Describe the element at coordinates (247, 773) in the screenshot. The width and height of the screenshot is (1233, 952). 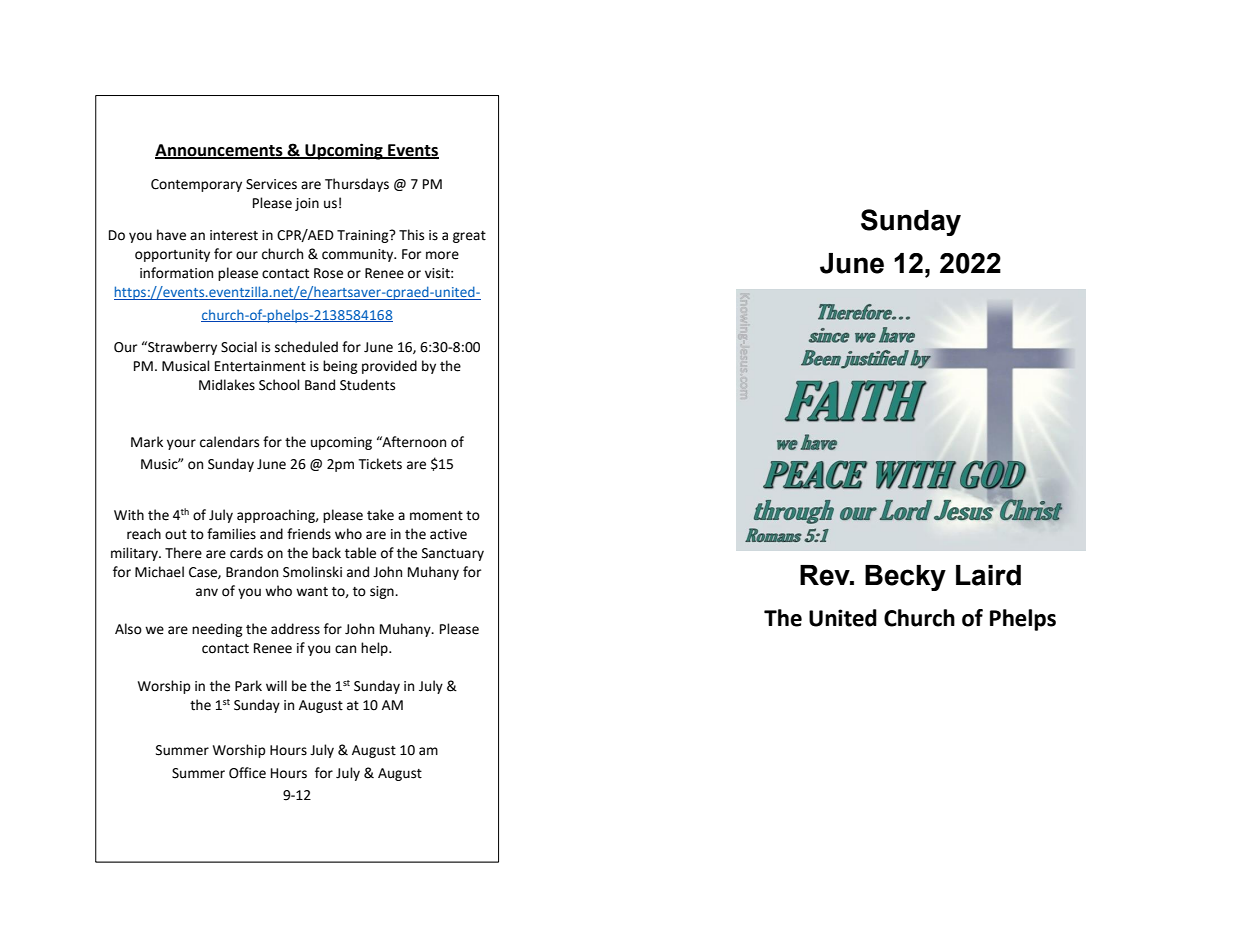
I see `Office` at that location.
